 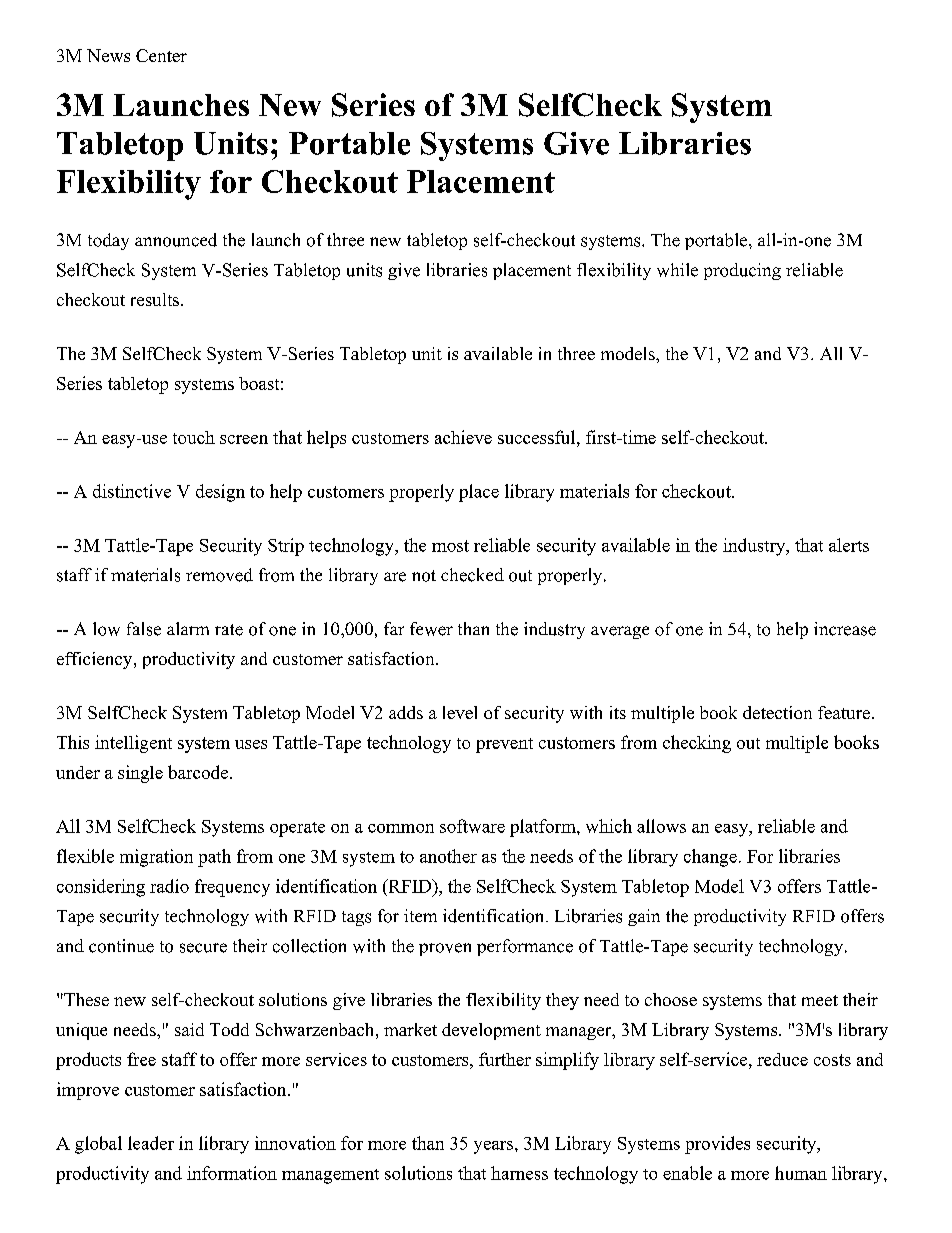 What do you see at coordinates (677, 270) in the page?
I see `while` at bounding box center [677, 270].
